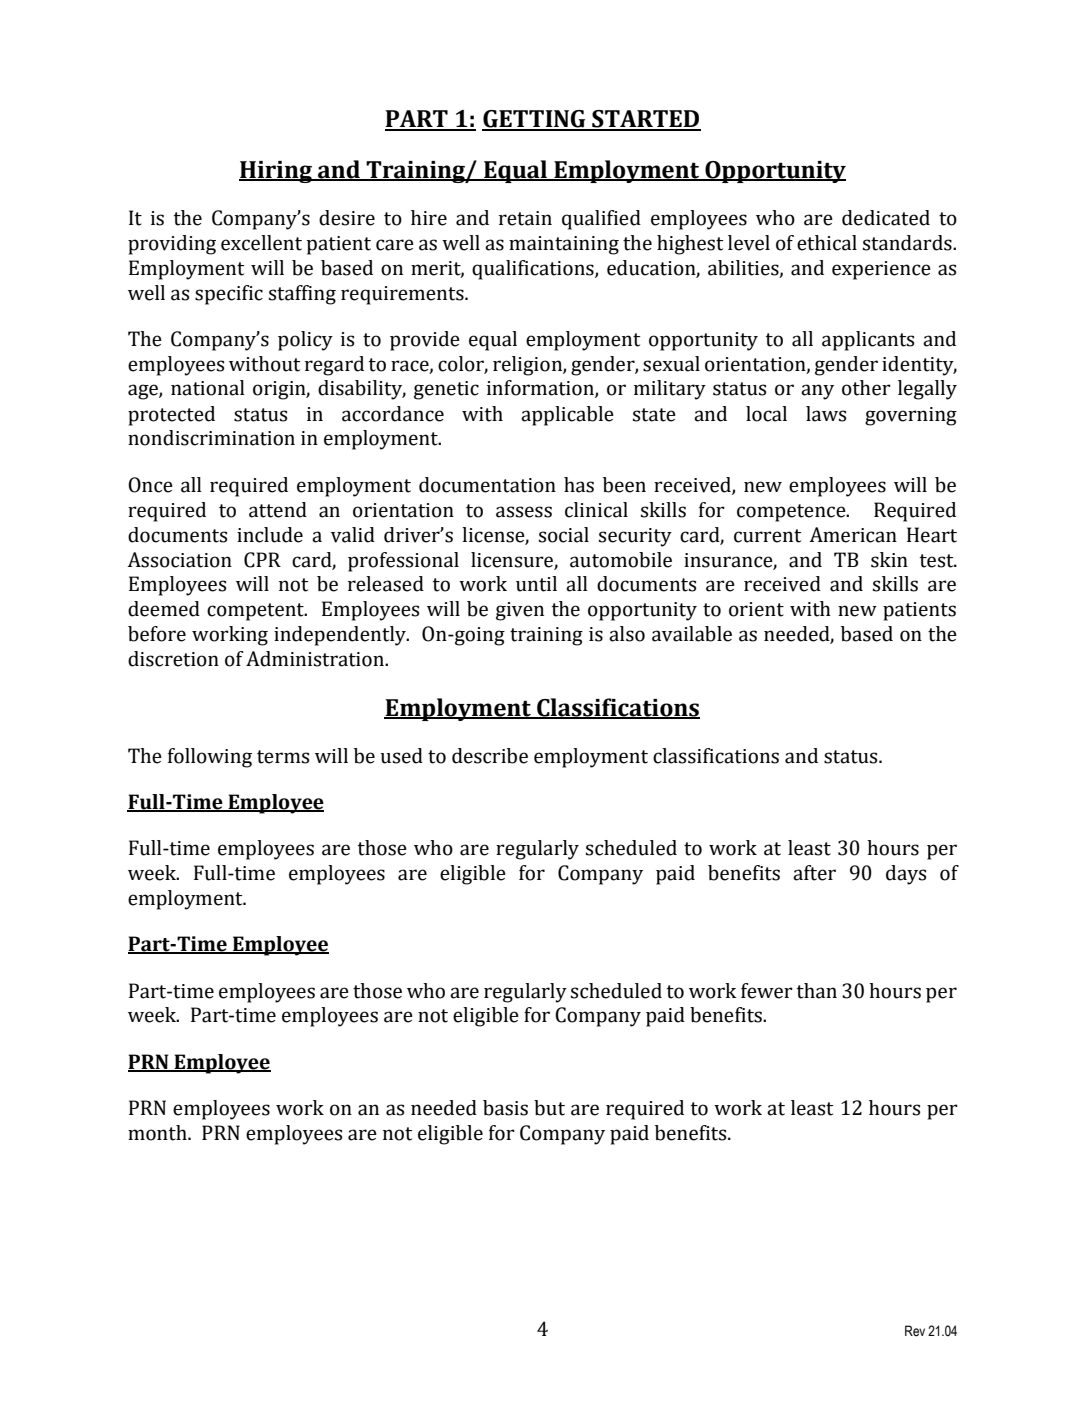 This screenshot has width=1085, height=1404. Describe the element at coordinates (490, 756) in the screenshot. I see `describe` at that location.
